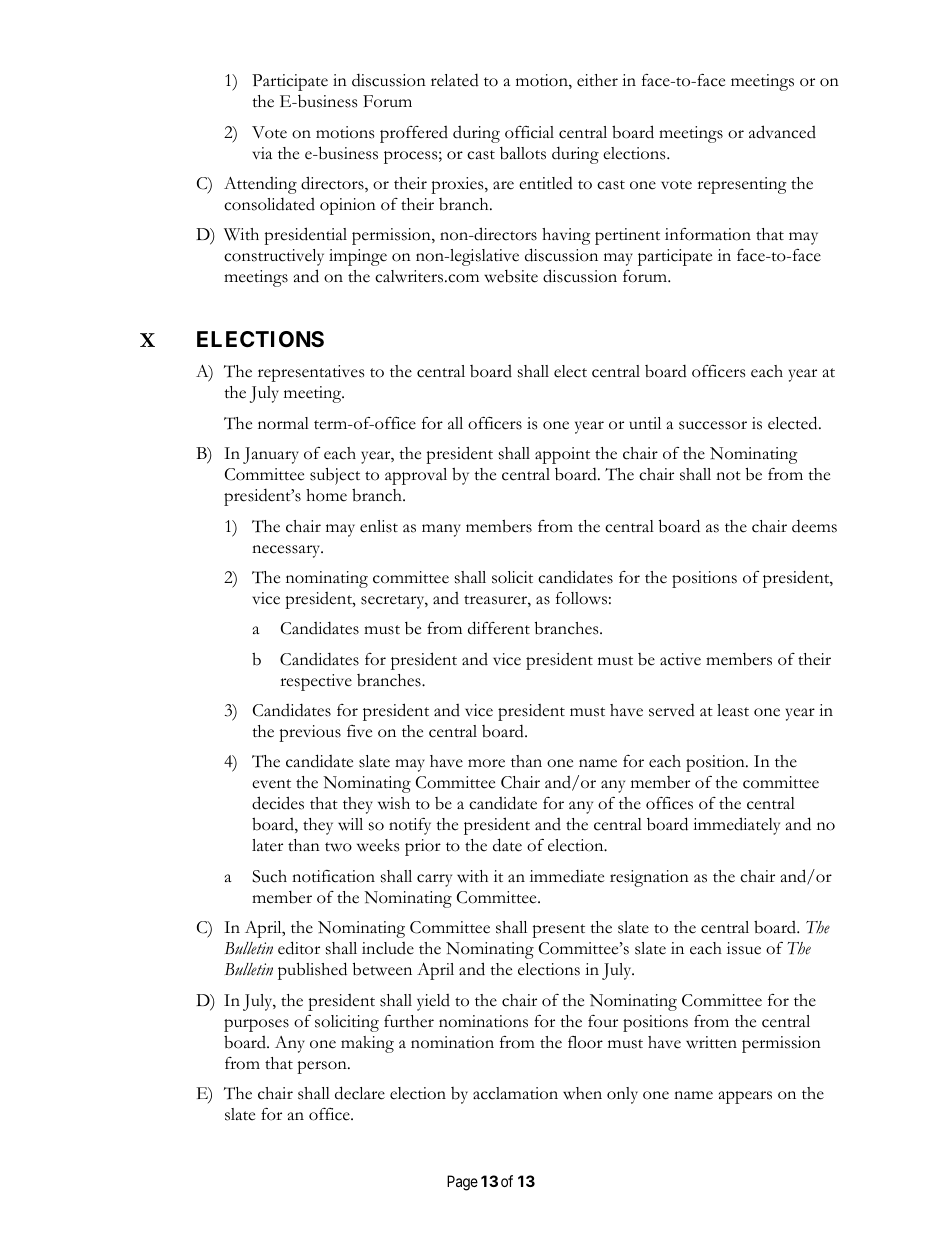 The height and width of the image is (1233, 952). Describe the element at coordinates (529, 132) in the image. I see `official` at that location.
